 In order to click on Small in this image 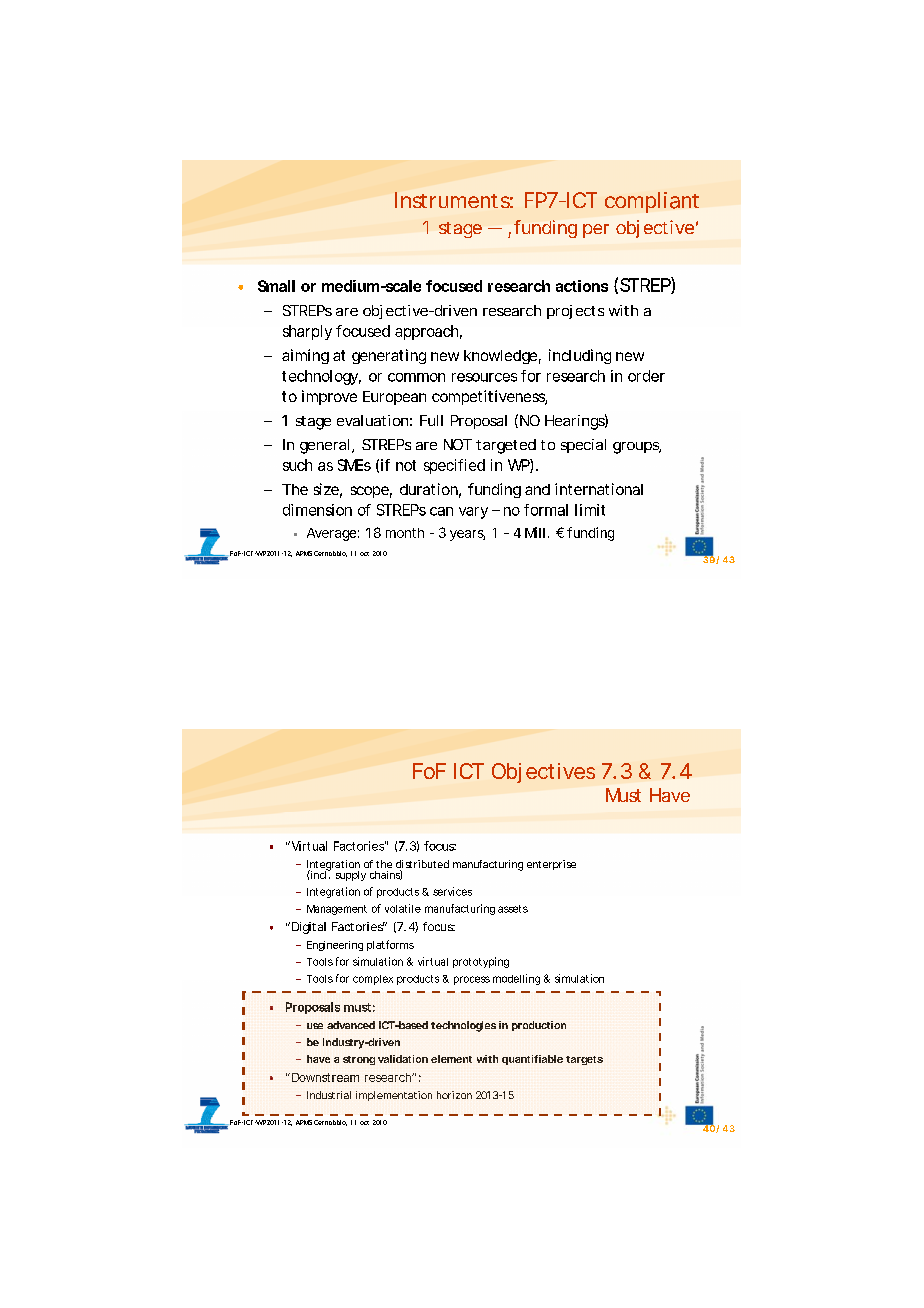, I will do `click(276, 286)`.
